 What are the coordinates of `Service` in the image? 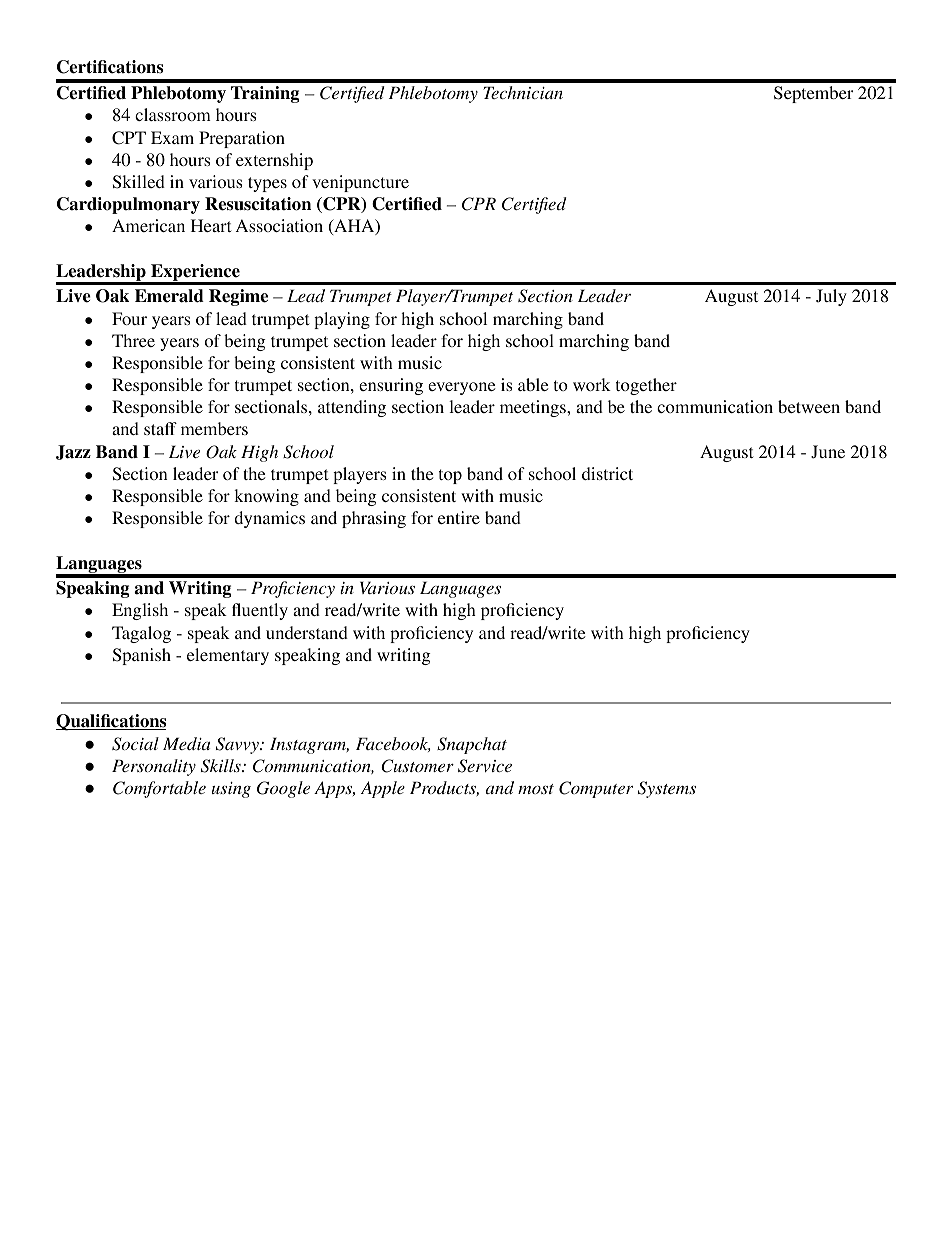 It's located at (485, 766).
